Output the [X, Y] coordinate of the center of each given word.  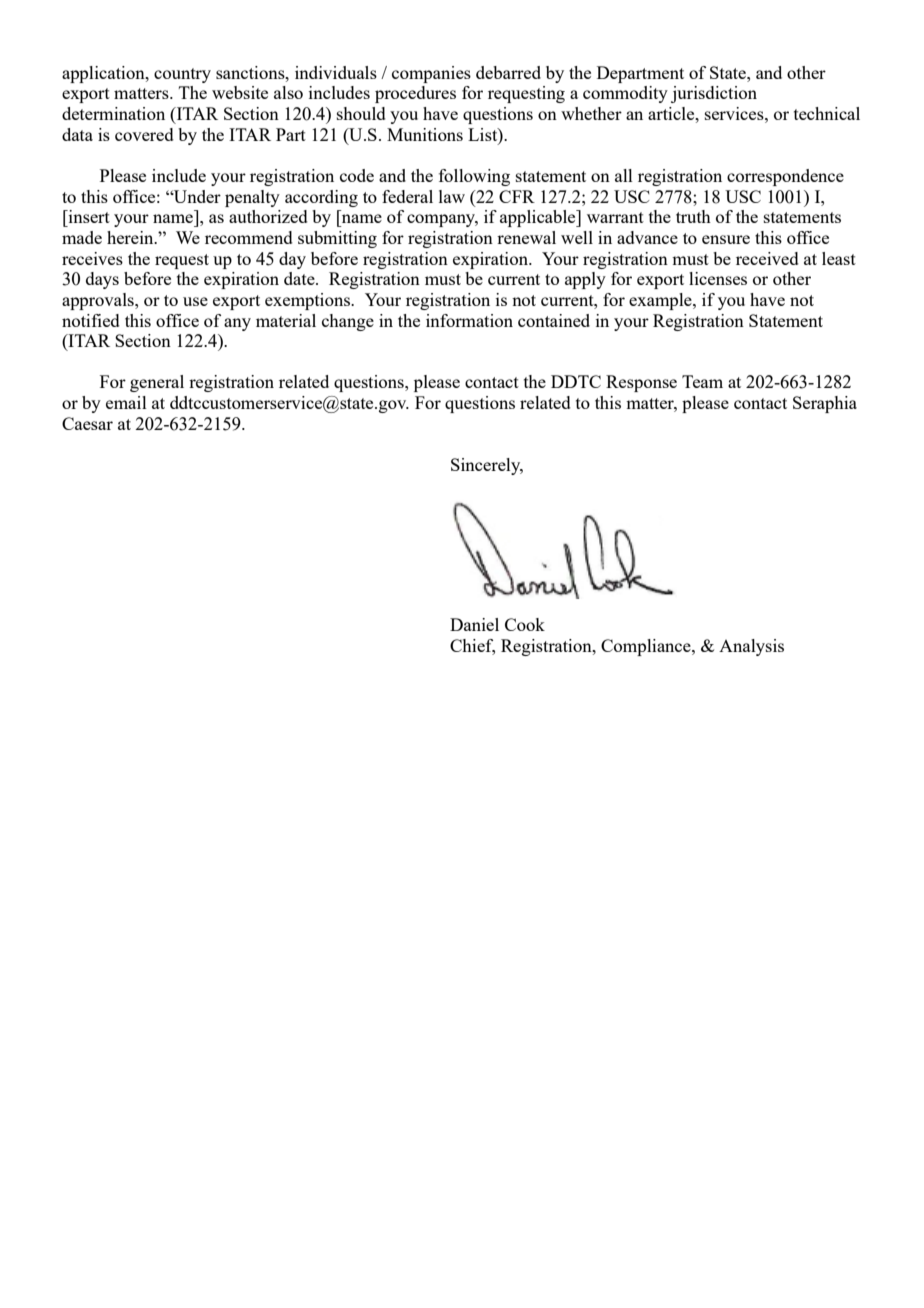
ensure [726, 239]
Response [641, 383]
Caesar [87, 423]
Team [702, 381]
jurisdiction [714, 94]
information [469, 320]
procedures [415, 94]
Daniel [474, 624]
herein [131, 237]
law [452, 196]
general [157, 383]
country [182, 75]
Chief [472, 646]
